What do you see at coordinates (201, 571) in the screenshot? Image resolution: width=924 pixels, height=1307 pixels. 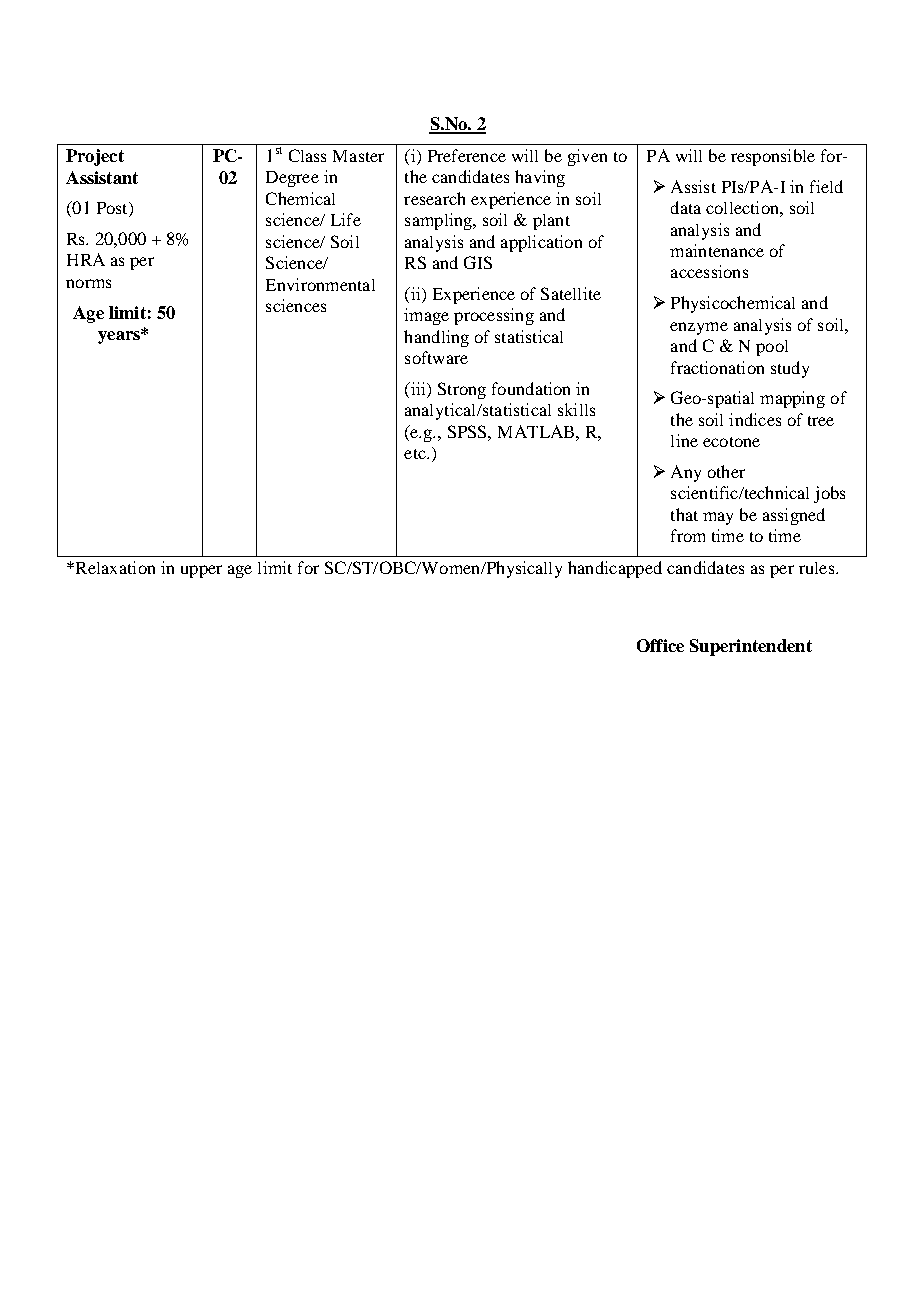 I see `upper` at bounding box center [201, 571].
